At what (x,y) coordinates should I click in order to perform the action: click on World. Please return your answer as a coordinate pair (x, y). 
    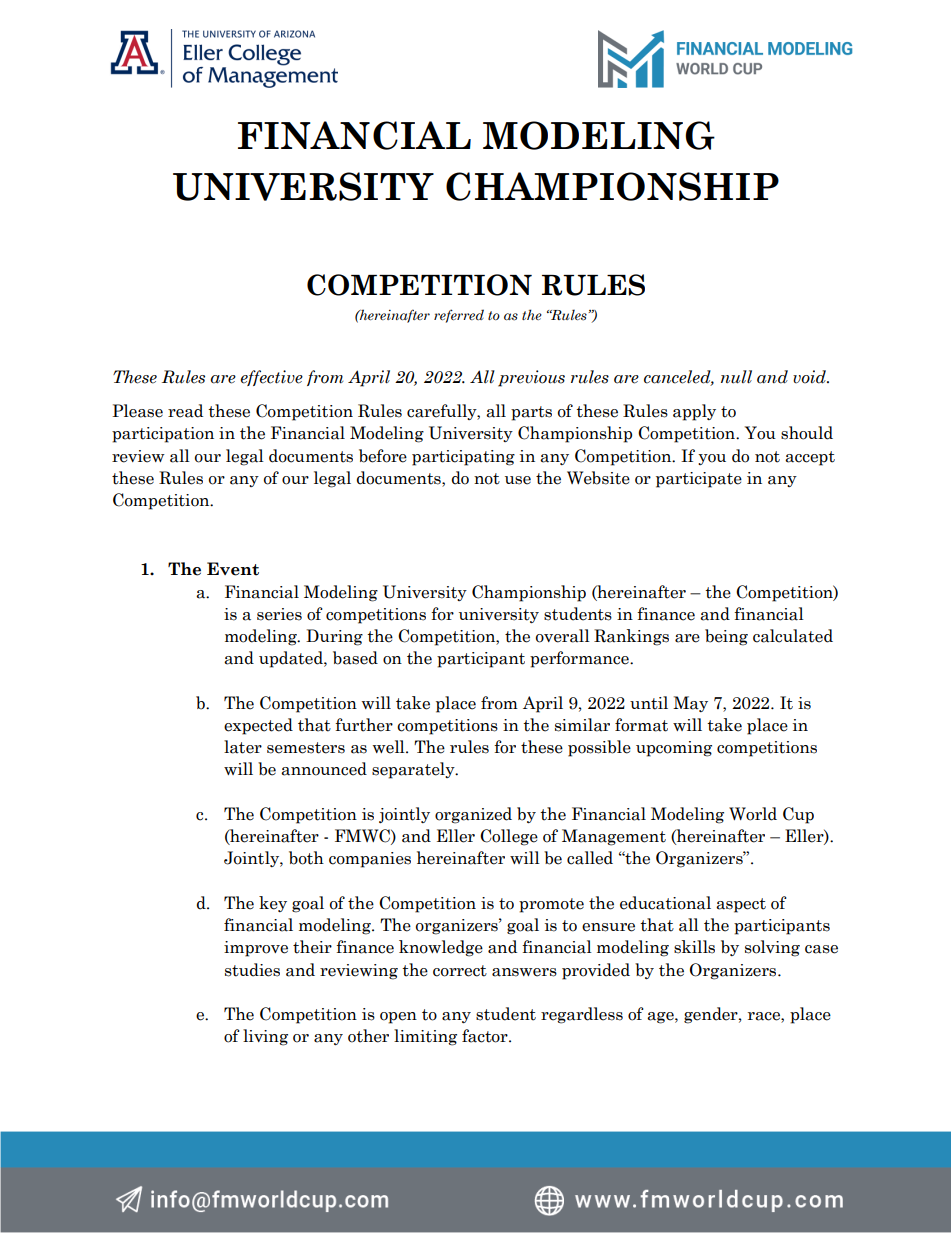
    Looking at the image, I should click on (753, 814).
